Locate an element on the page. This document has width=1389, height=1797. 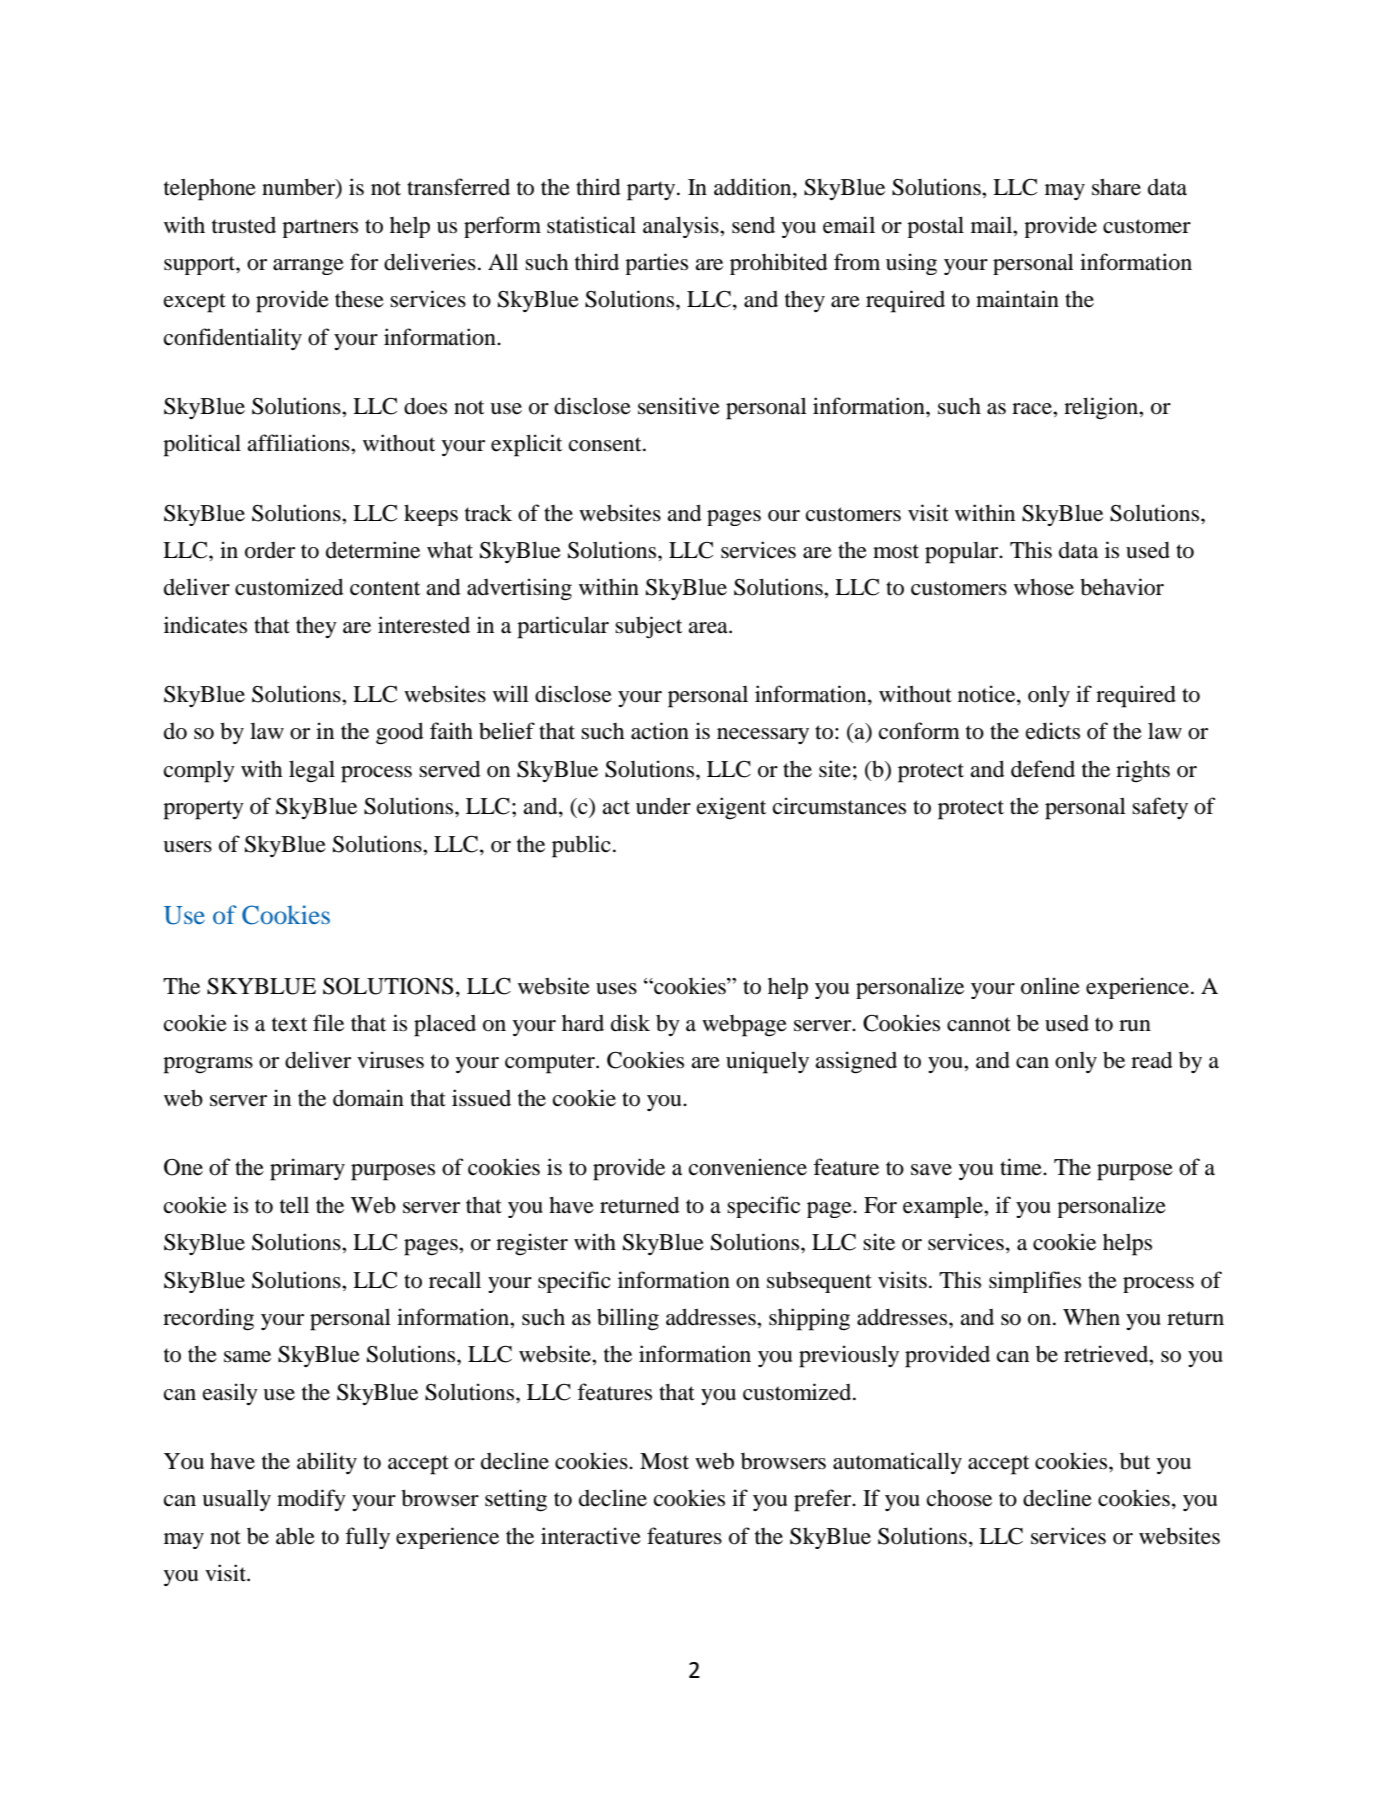
under is located at coordinates (663, 806).
